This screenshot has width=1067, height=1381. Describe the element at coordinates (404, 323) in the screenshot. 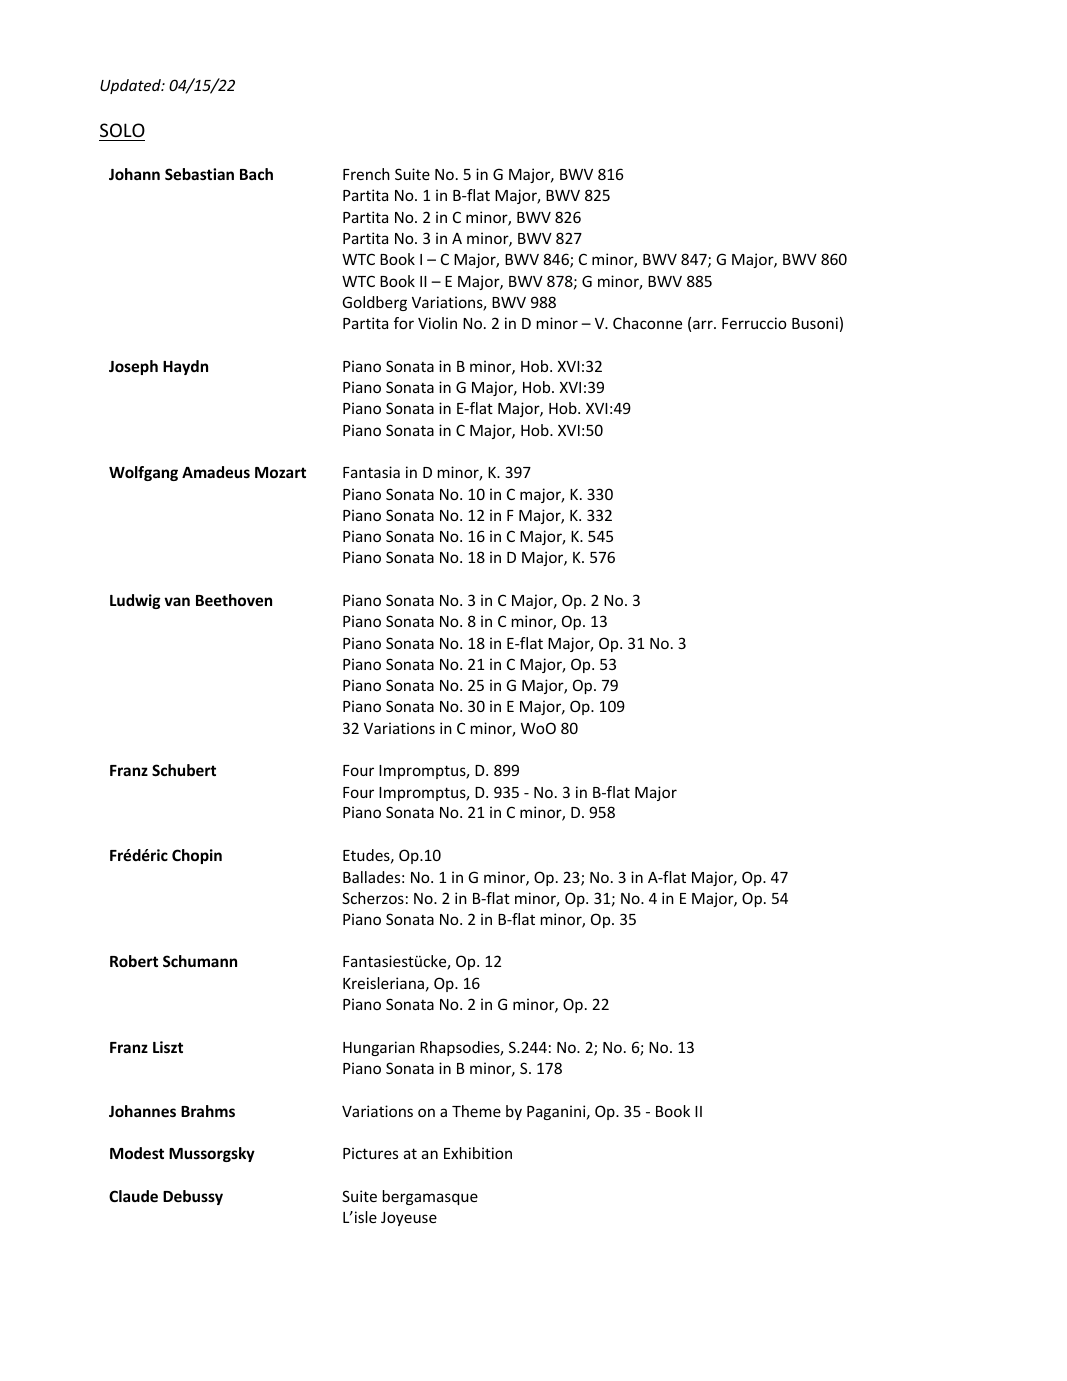

I see `for` at that location.
